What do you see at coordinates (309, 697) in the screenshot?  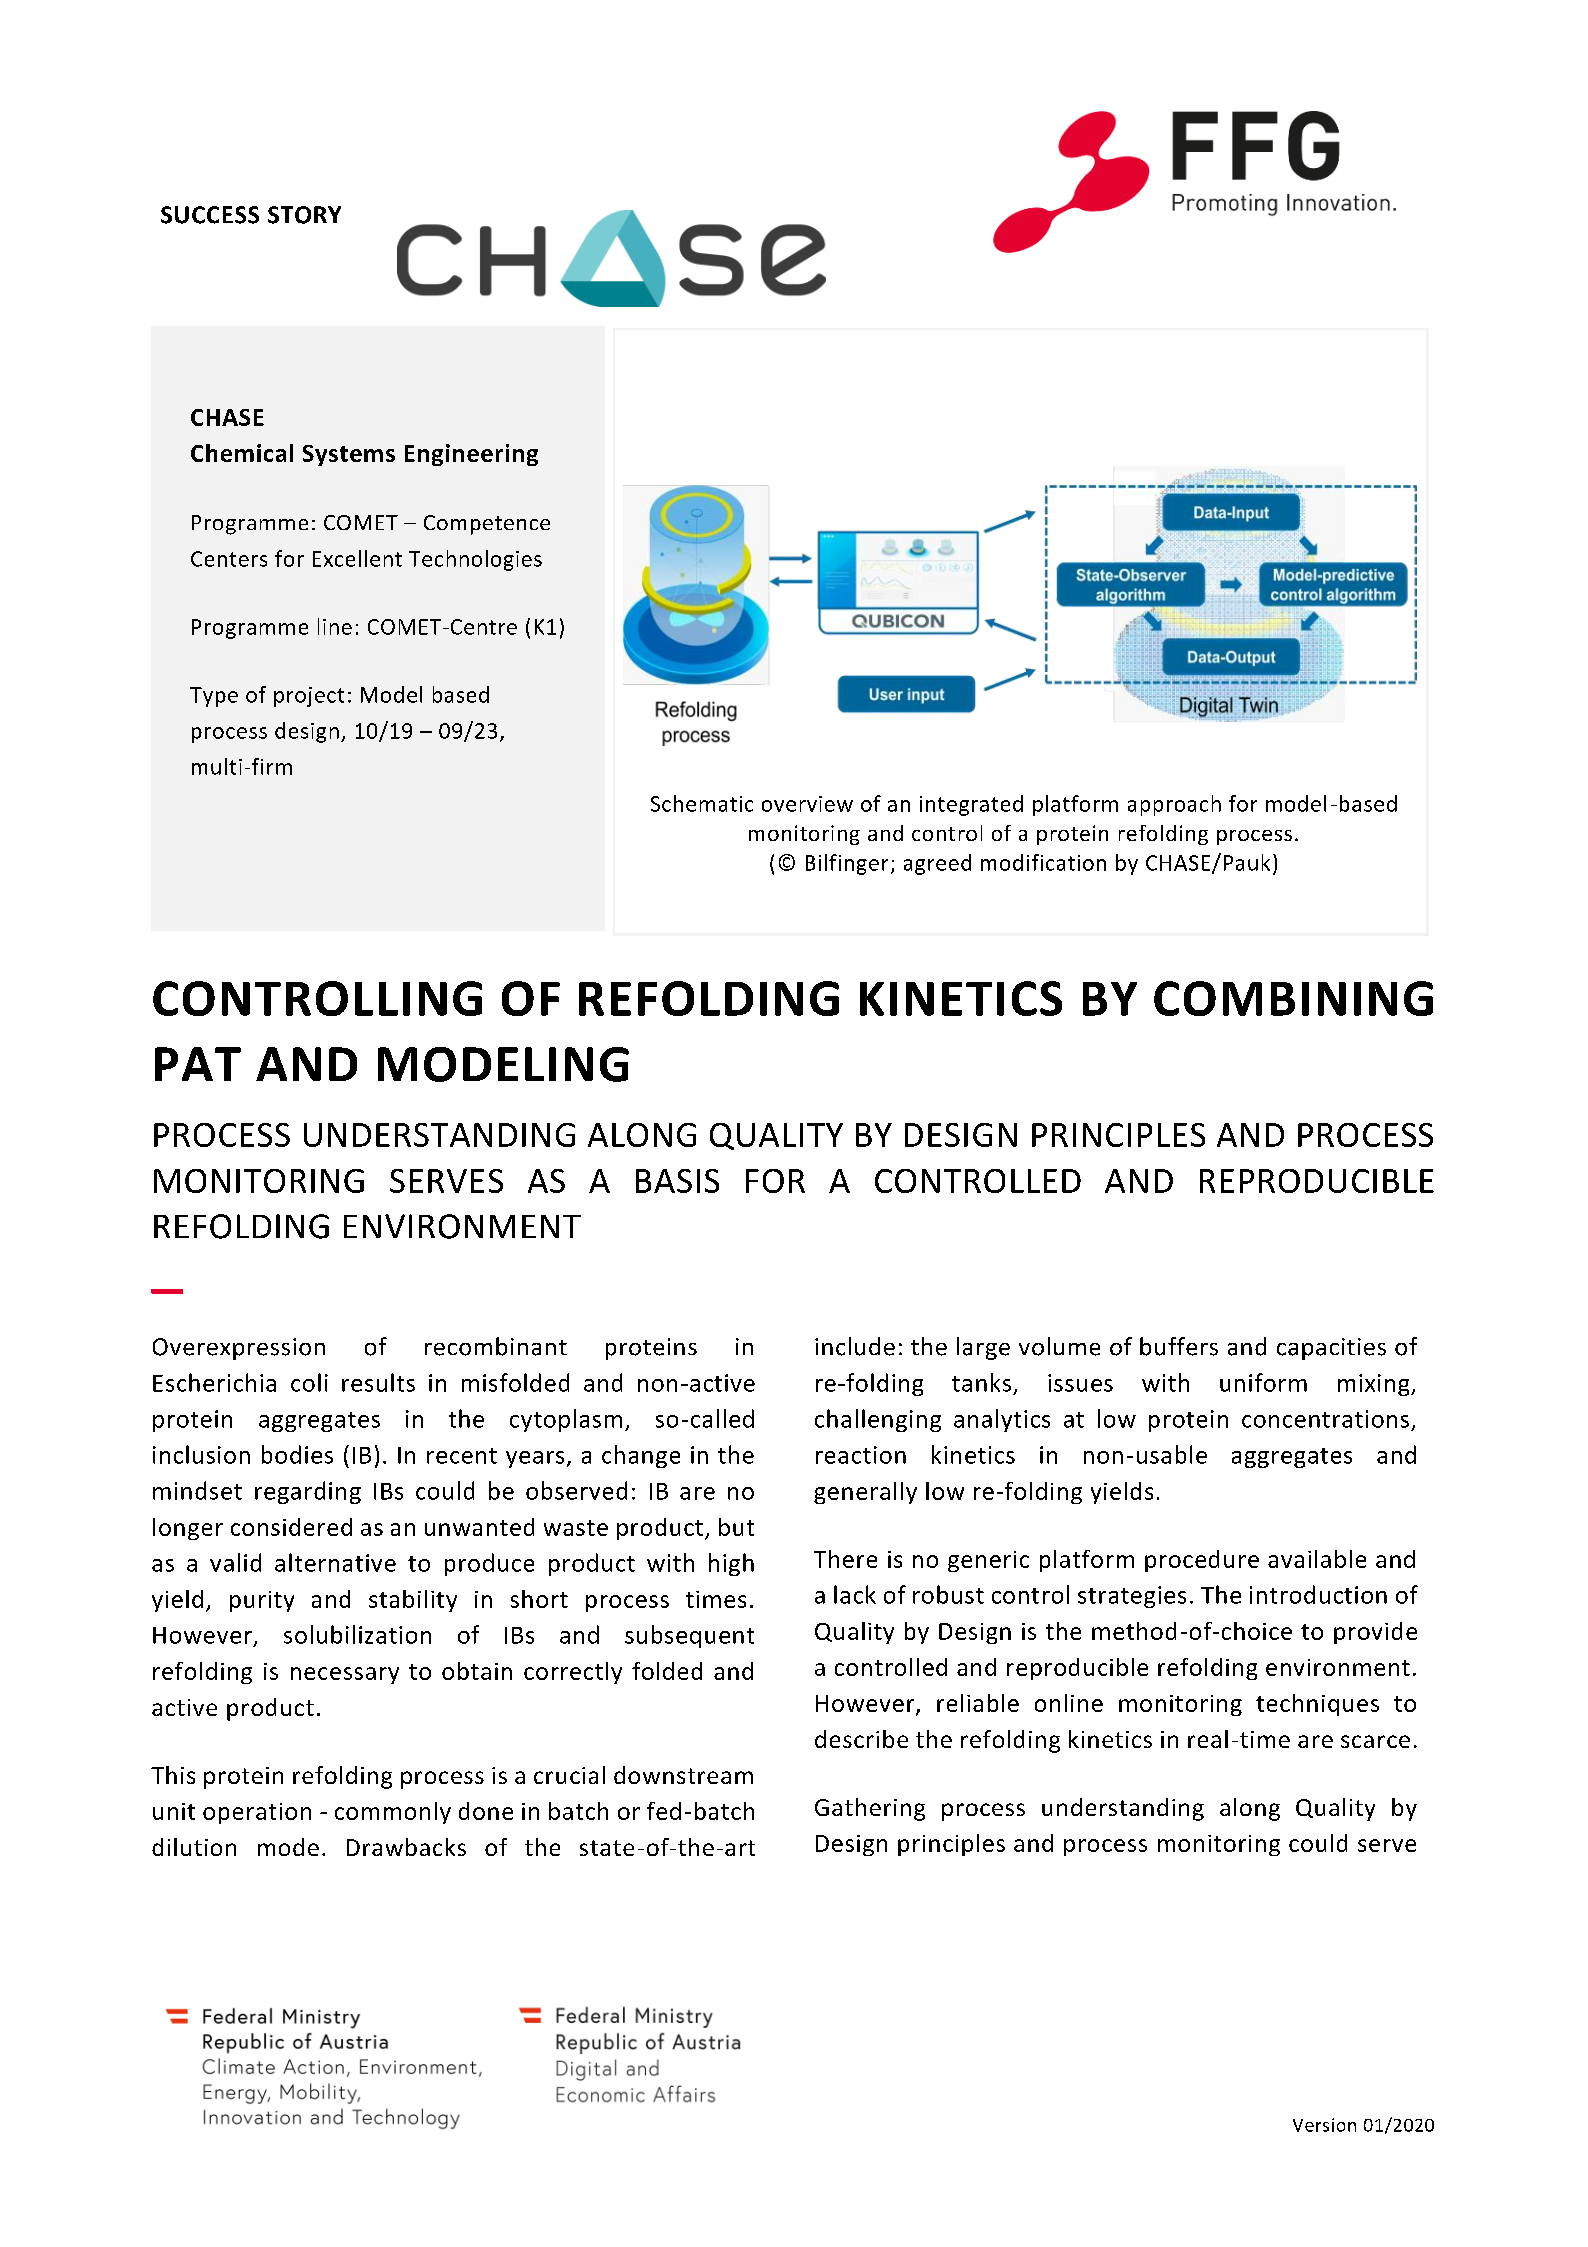 I see `project` at bounding box center [309, 697].
